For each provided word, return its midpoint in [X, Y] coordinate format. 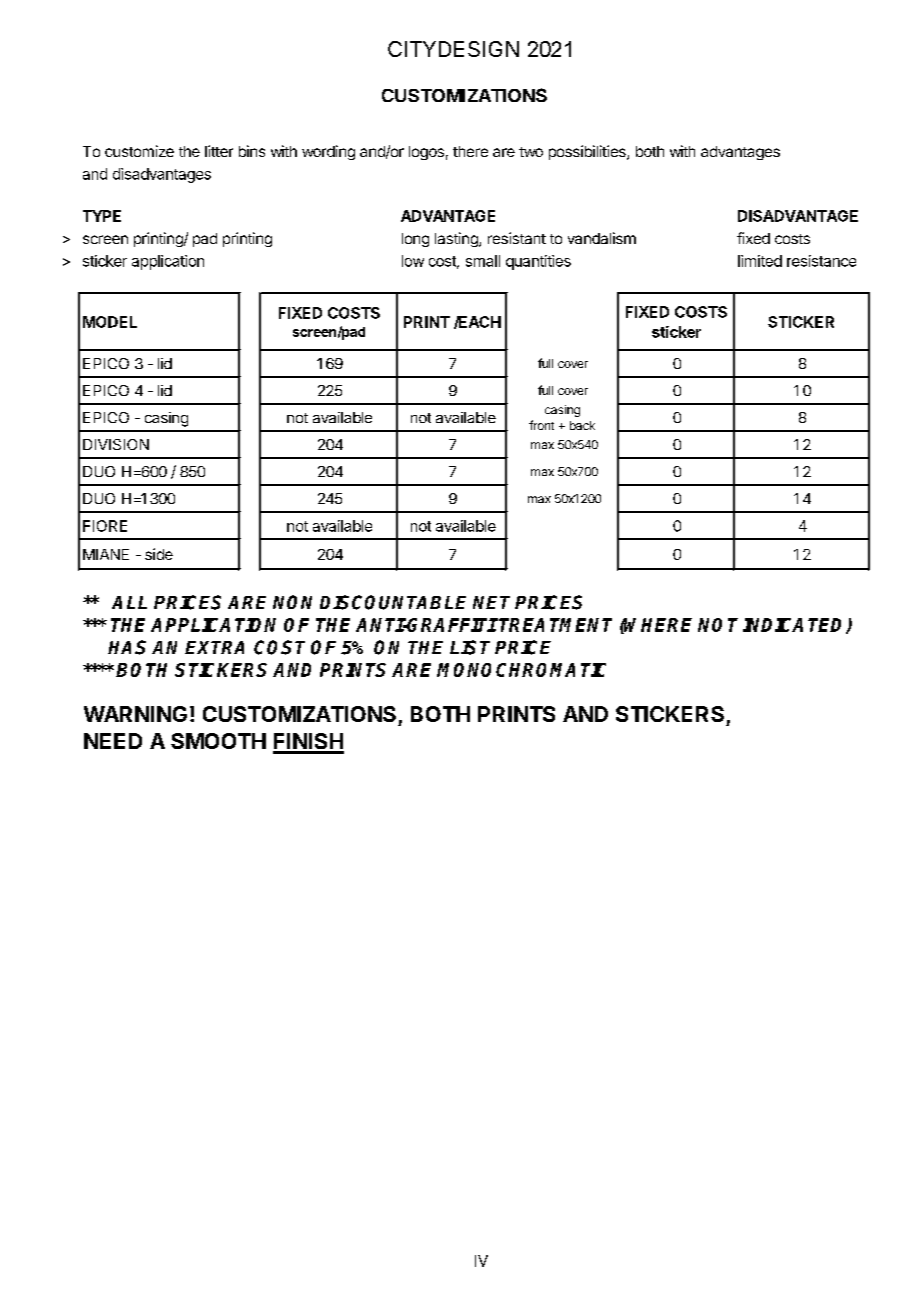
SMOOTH [218, 741]
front [541, 425]
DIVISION [116, 444]
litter [219, 151]
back [582, 425]
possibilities [588, 152]
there [470, 151]
